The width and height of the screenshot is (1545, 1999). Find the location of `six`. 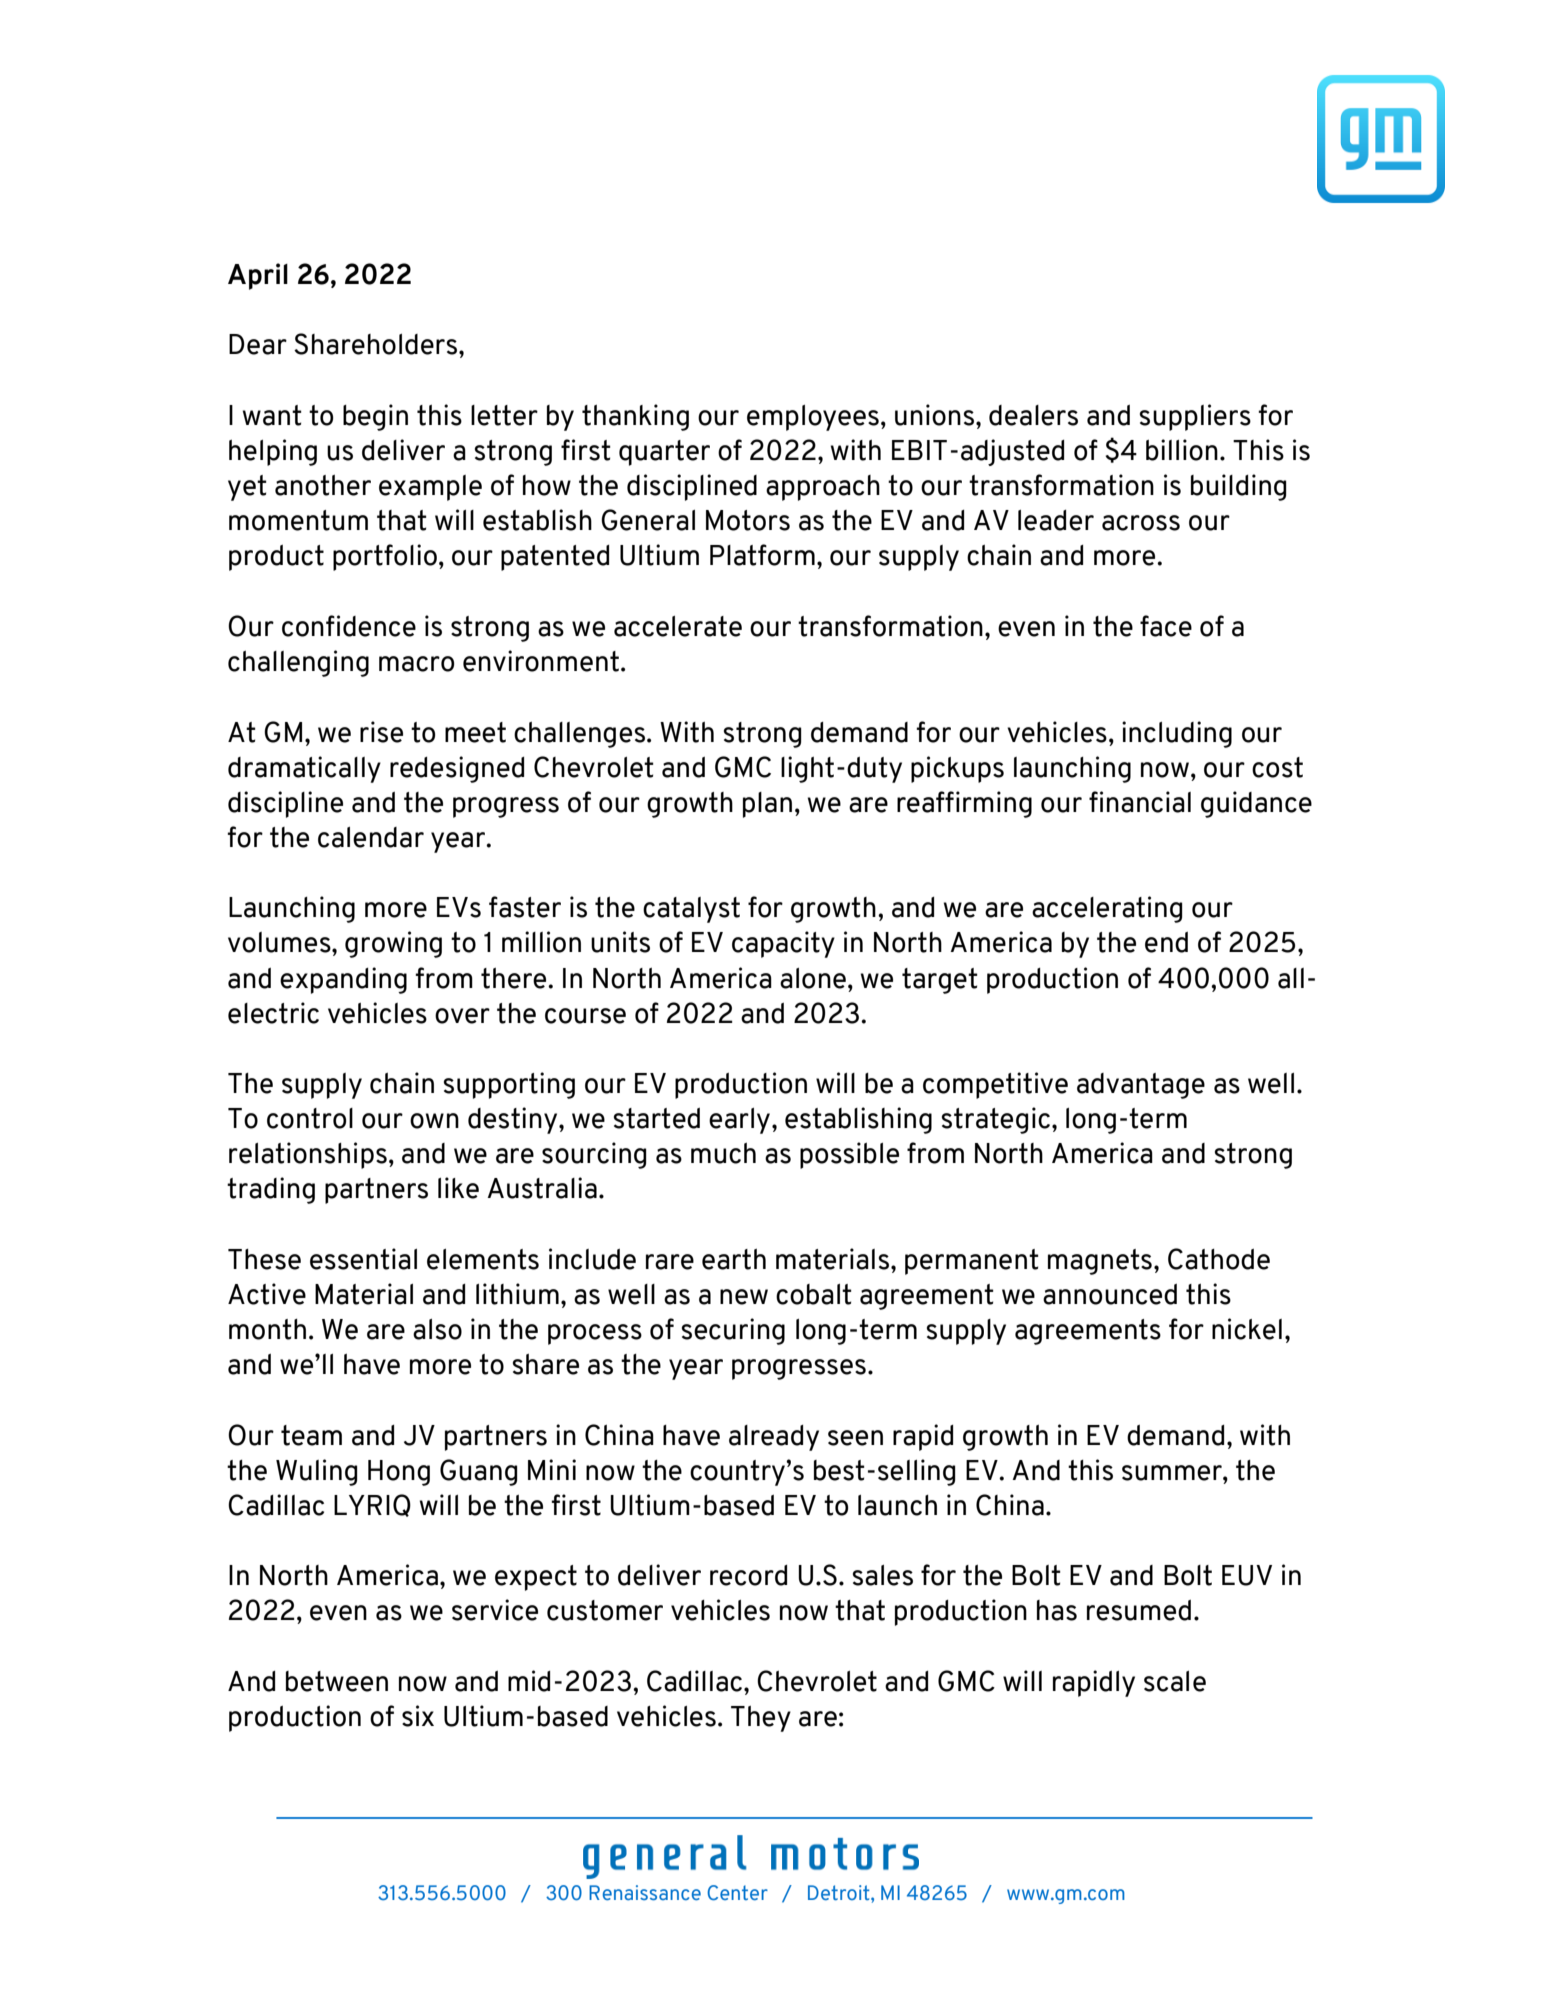

six is located at coordinates (418, 1716).
